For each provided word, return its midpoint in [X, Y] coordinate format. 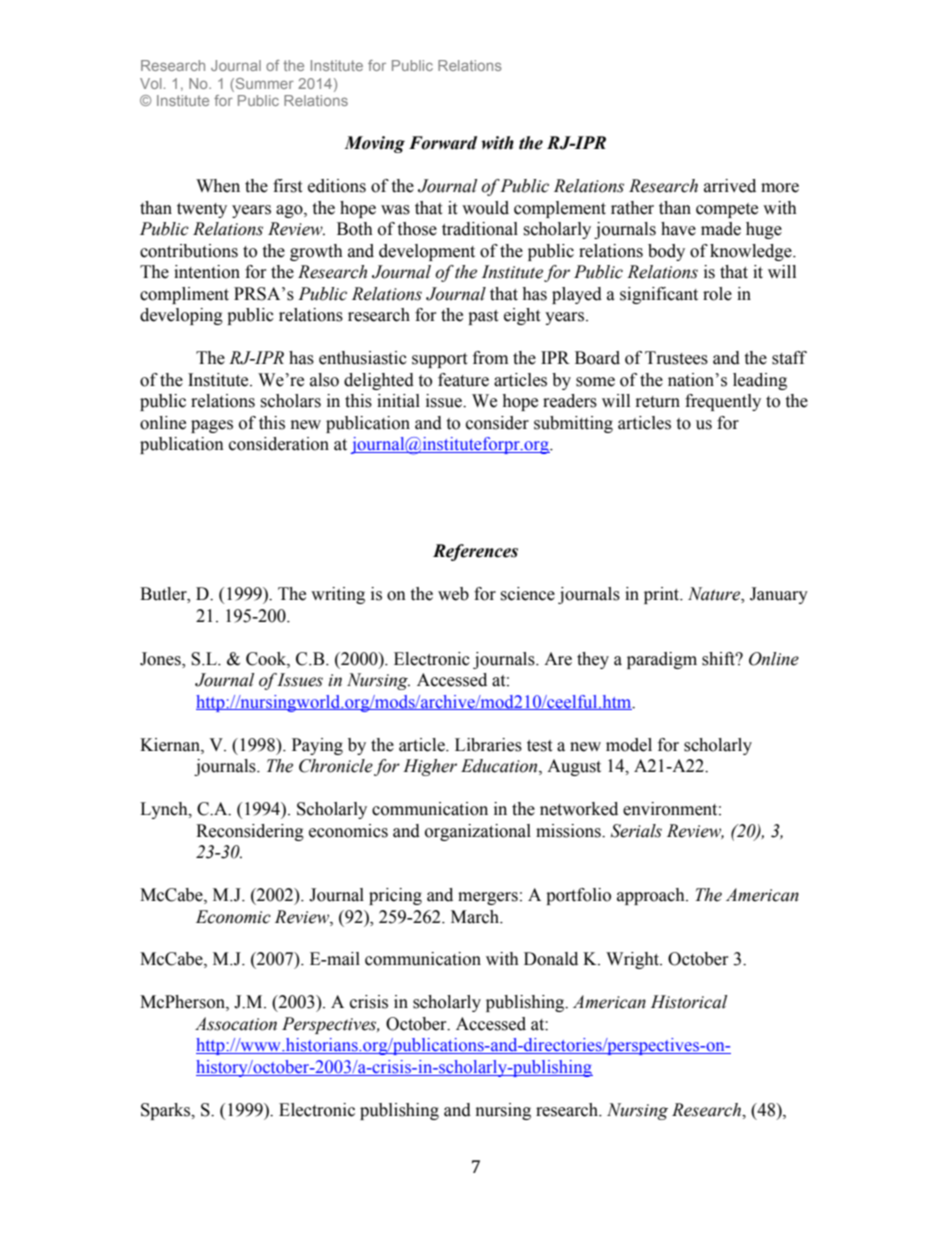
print [663, 595]
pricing [395, 896]
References [475, 552]
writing [338, 595]
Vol [150, 83]
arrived [730, 186]
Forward [443, 143]
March [476, 917]
